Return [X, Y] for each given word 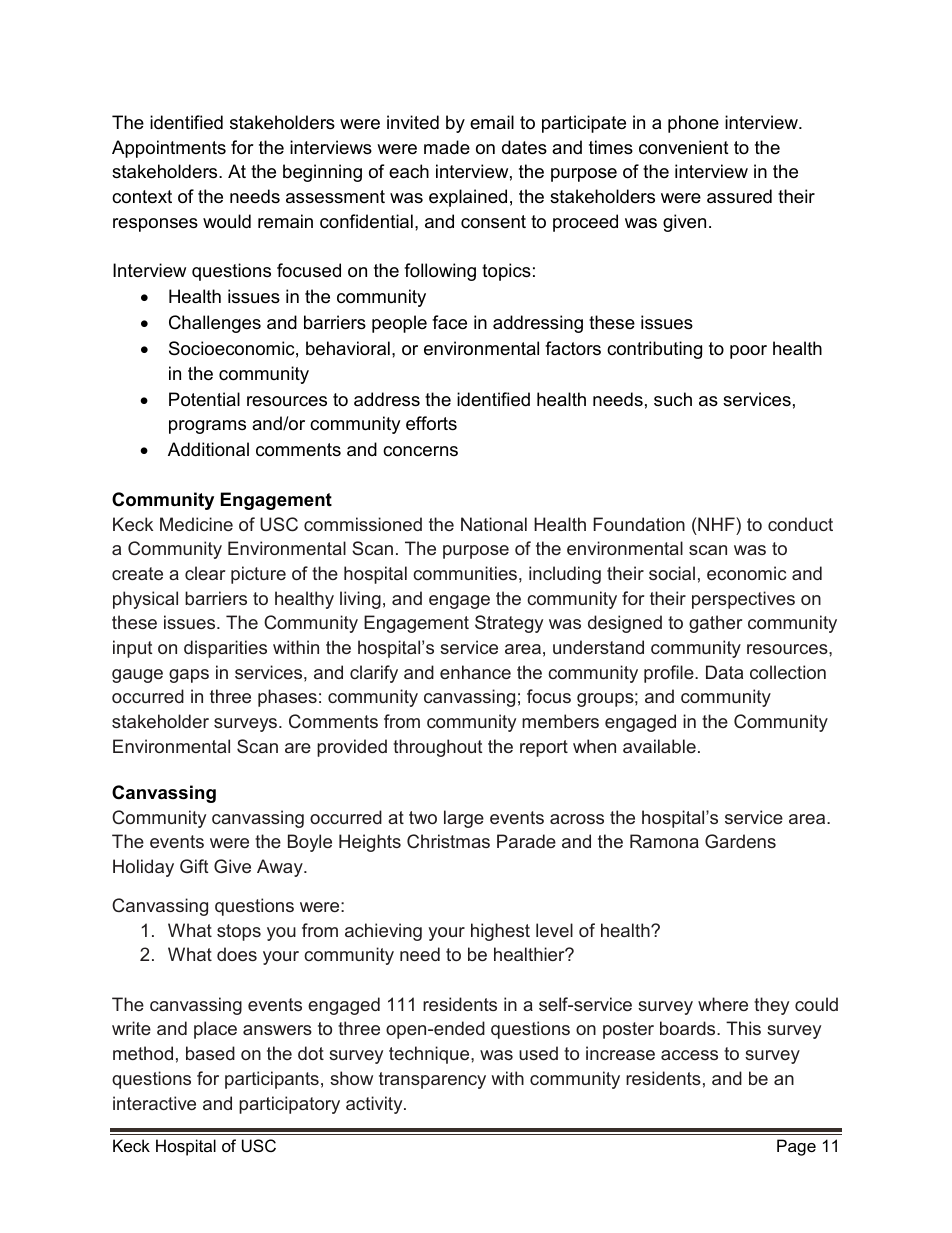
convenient [684, 147]
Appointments [169, 149]
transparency [432, 1080]
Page [796, 1147]
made [447, 147]
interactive [154, 1103]
